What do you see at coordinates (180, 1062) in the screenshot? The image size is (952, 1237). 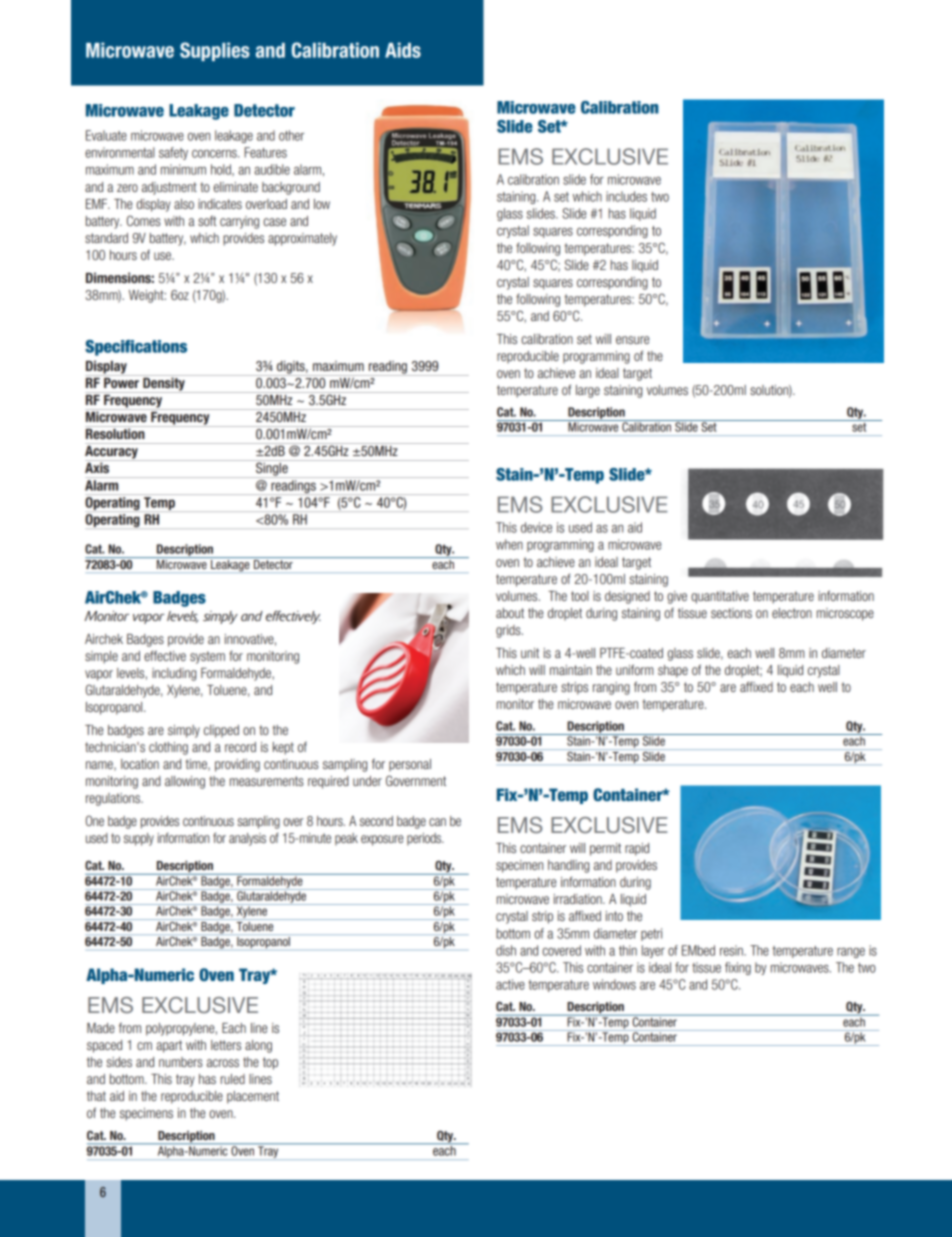 I see `numbers` at bounding box center [180, 1062].
